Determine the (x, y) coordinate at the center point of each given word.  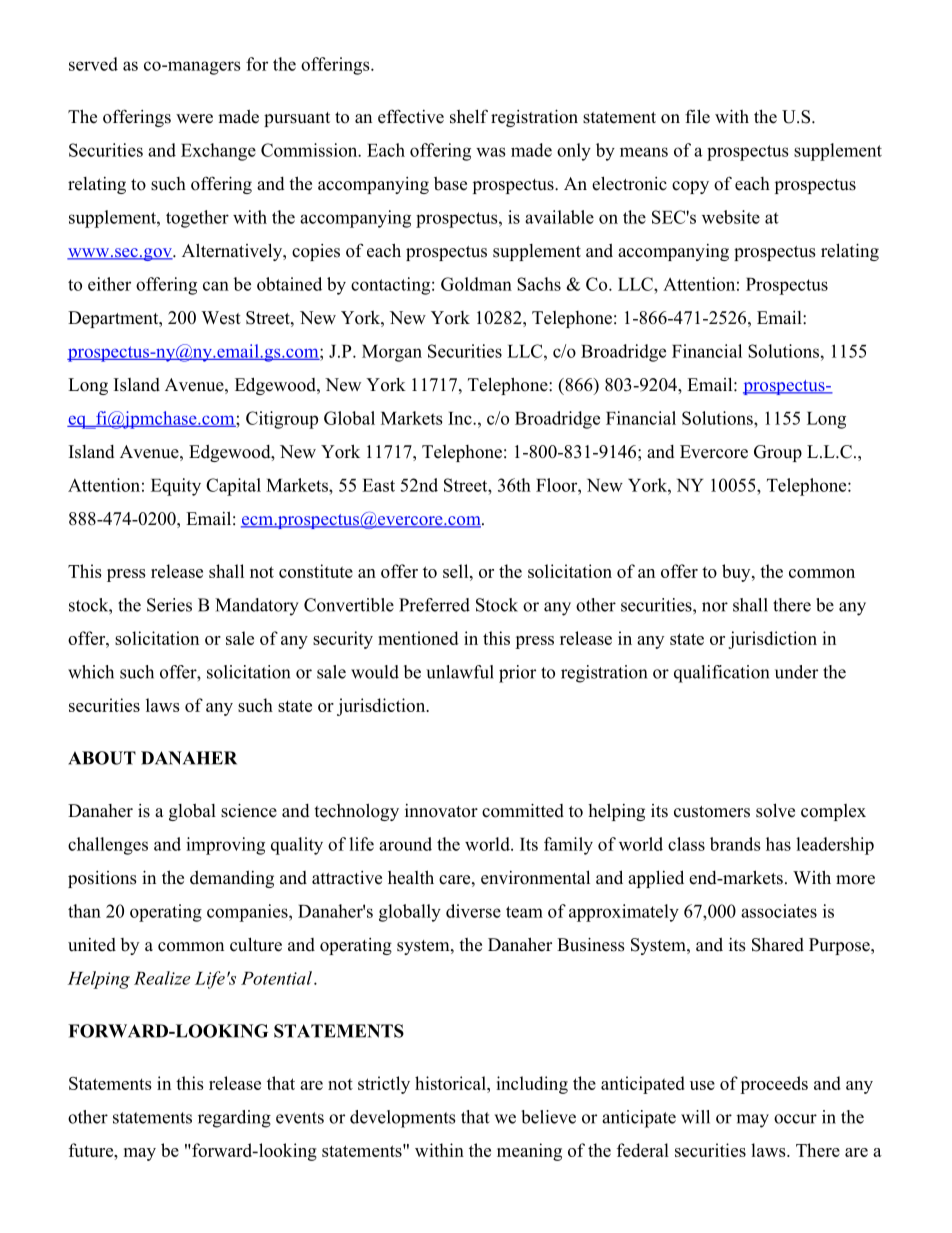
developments (402, 1119)
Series (169, 605)
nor (715, 607)
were (194, 119)
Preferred (434, 605)
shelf (469, 116)
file (697, 116)
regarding (234, 1119)
